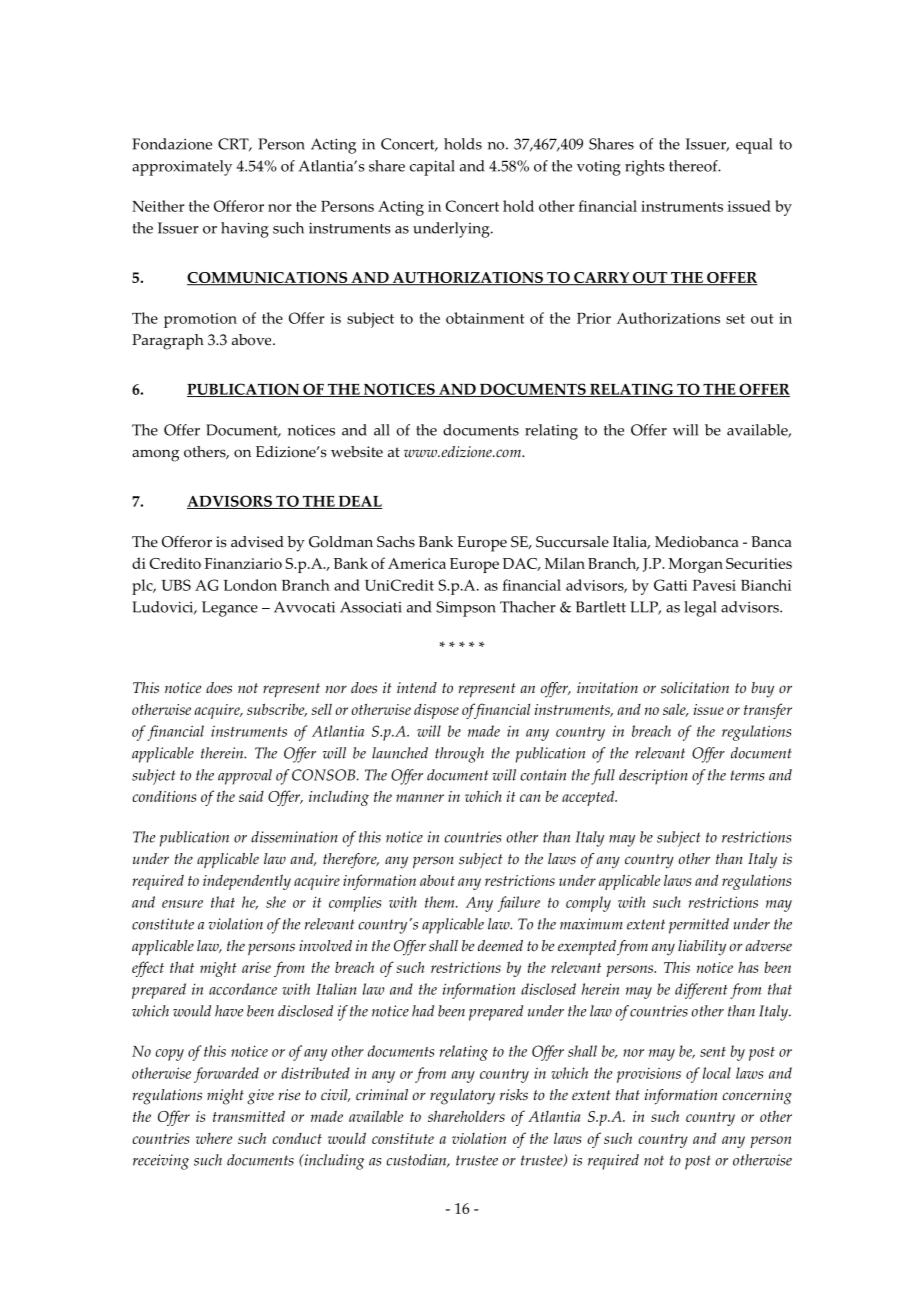 The width and height of the screenshot is (924, 1308). I want to click on Simpson, so click(466, 609).
